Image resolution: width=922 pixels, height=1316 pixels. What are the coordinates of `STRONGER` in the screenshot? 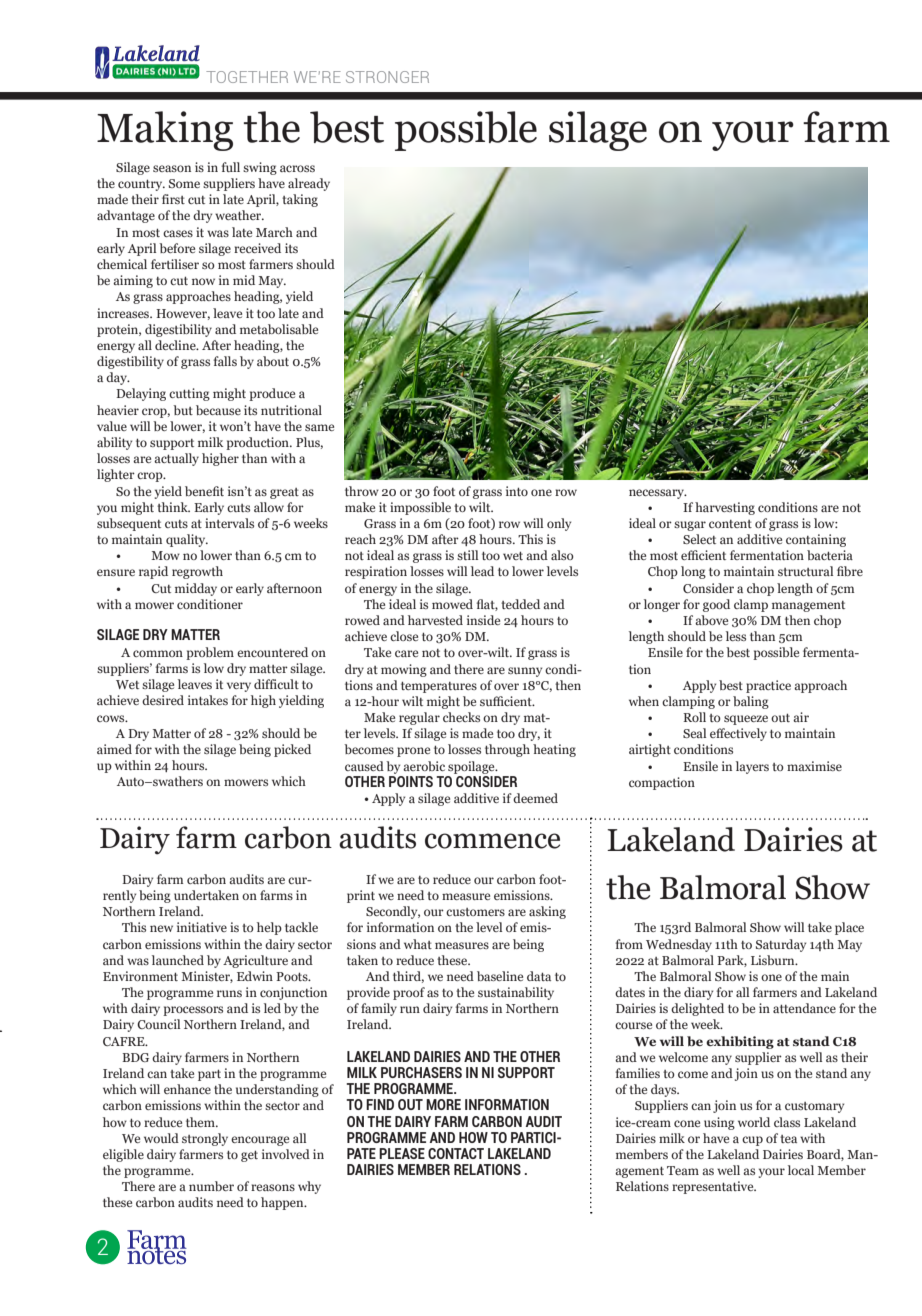 It's located at (387, 77).
